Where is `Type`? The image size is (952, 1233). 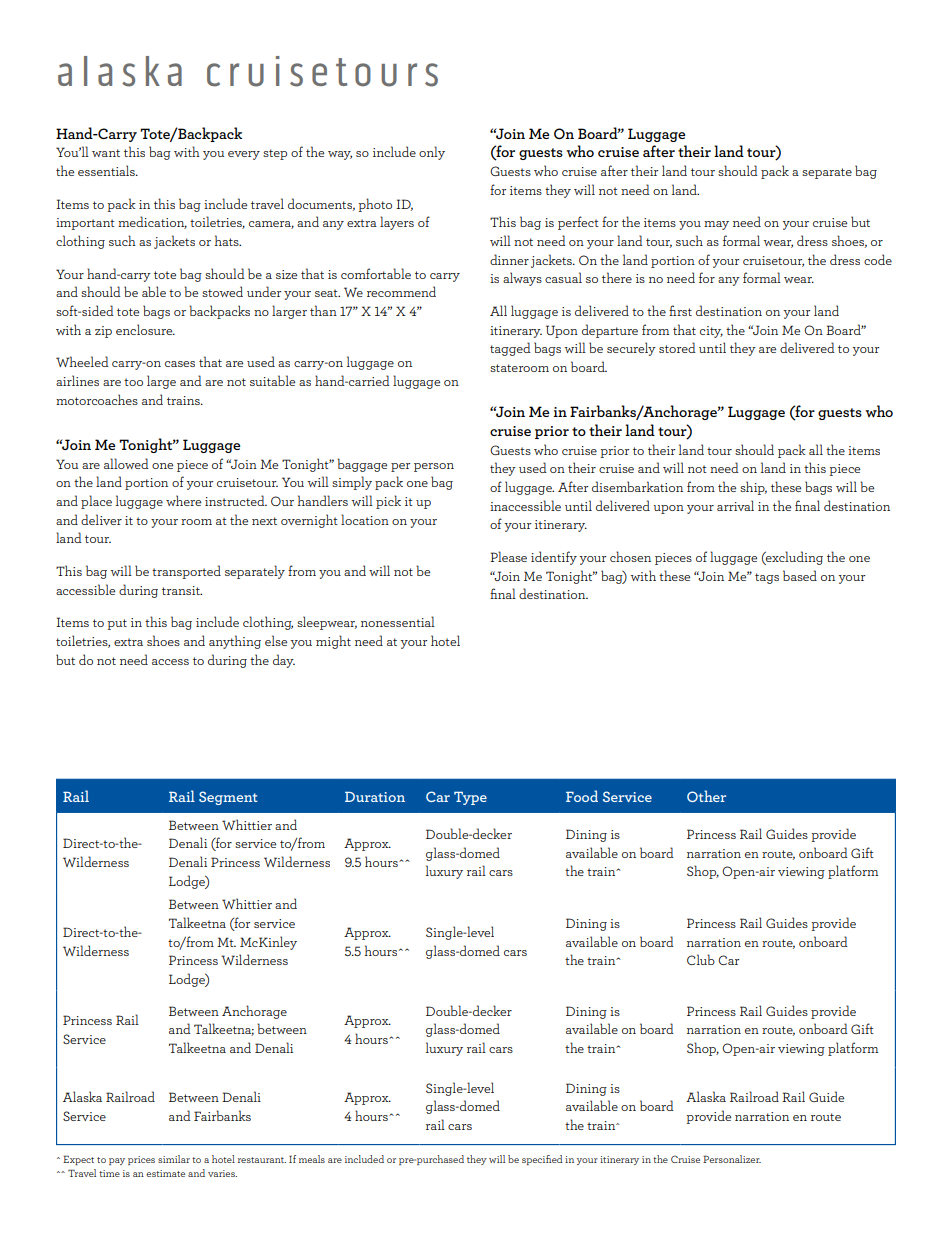 Type is located at coordinates (470, 798).
